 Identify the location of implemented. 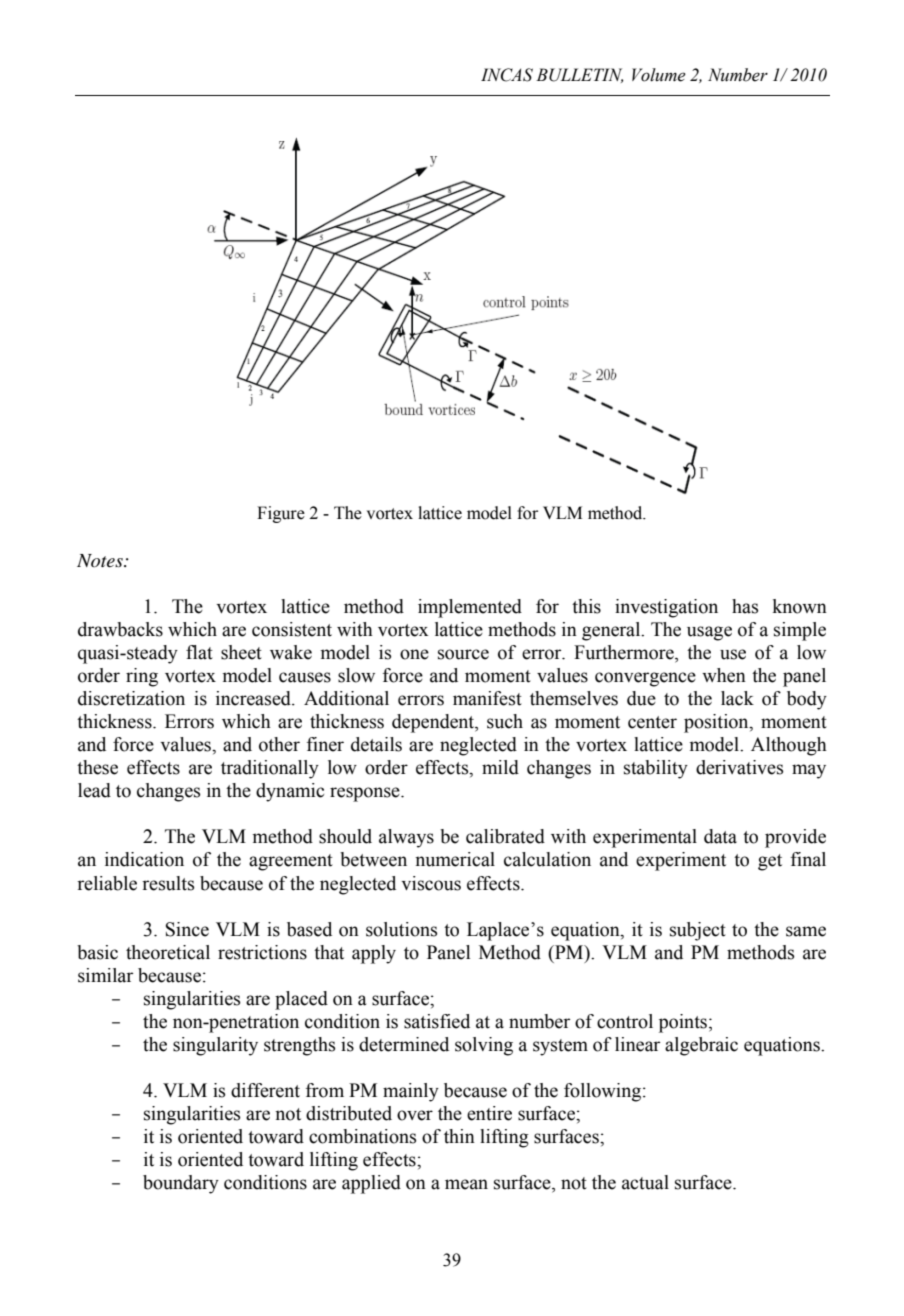
(470, 608).
